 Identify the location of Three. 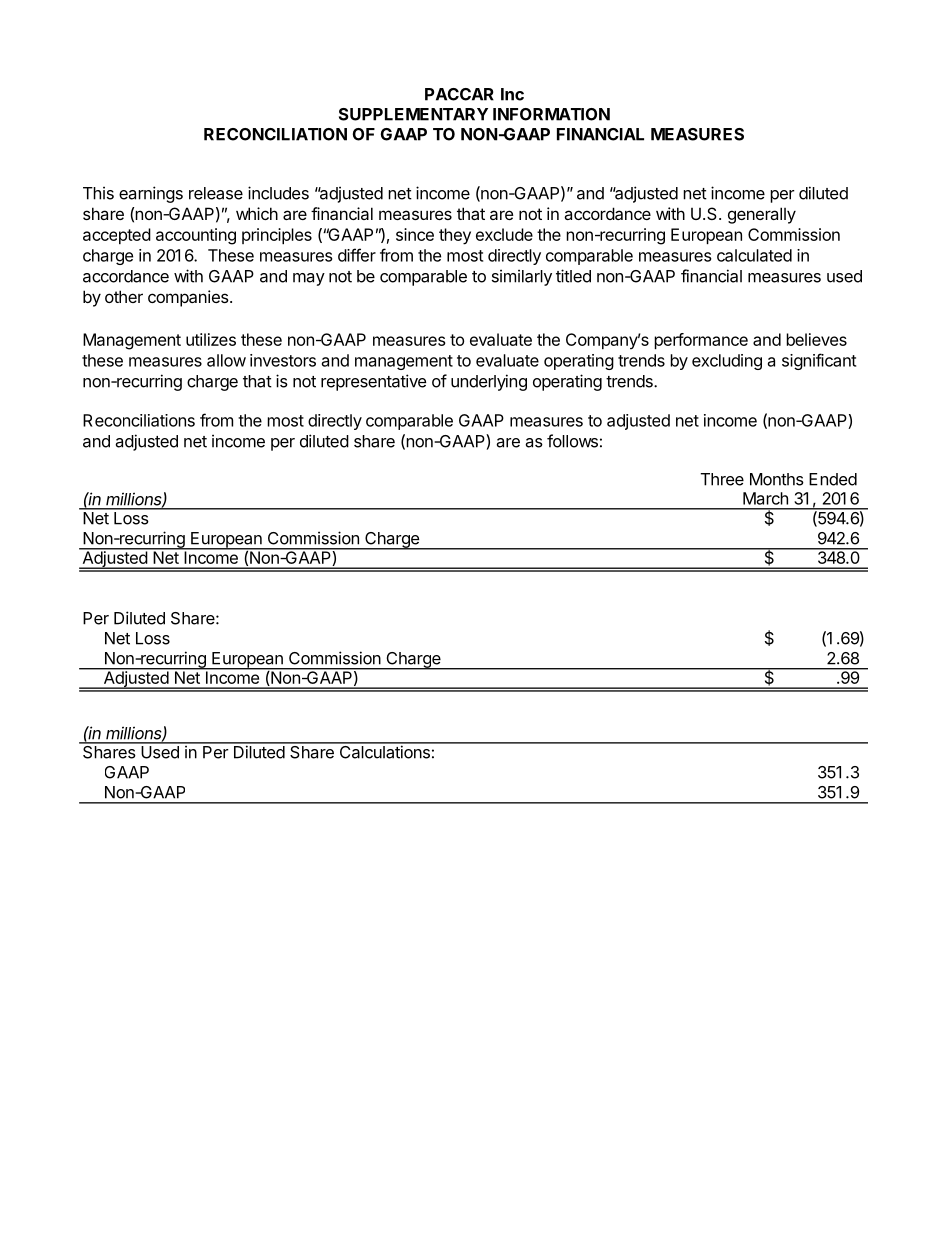
(722, 479).
